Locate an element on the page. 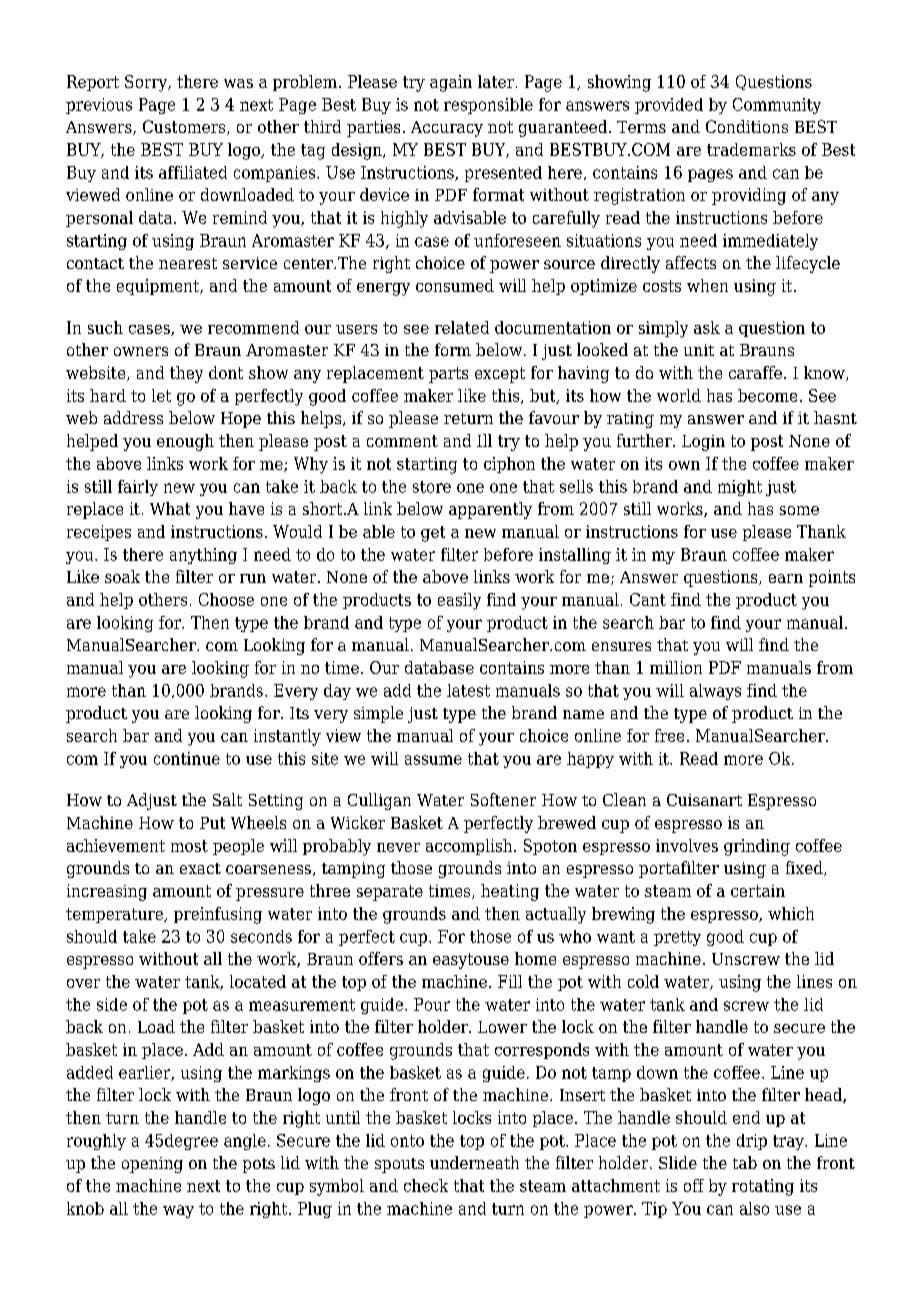 The image size is (924, 1308). always is located at coordinates (715, 692).
